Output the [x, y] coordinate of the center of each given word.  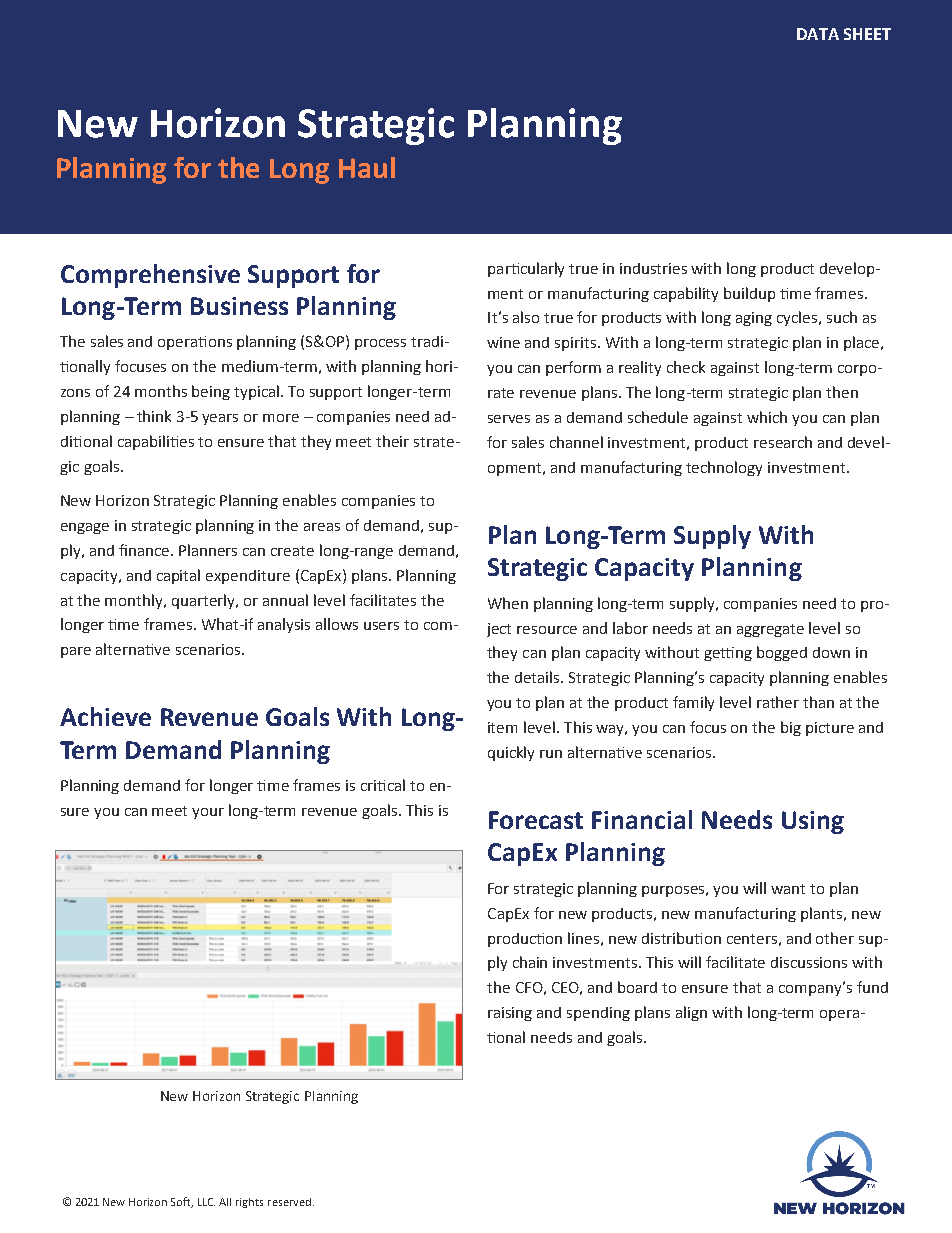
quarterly [205, 601]
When [508, 603]
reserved [289, 1202]
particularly [526, 269]
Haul [367, 167]
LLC [206, 1202]
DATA [818, 34]
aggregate [770, 630]
